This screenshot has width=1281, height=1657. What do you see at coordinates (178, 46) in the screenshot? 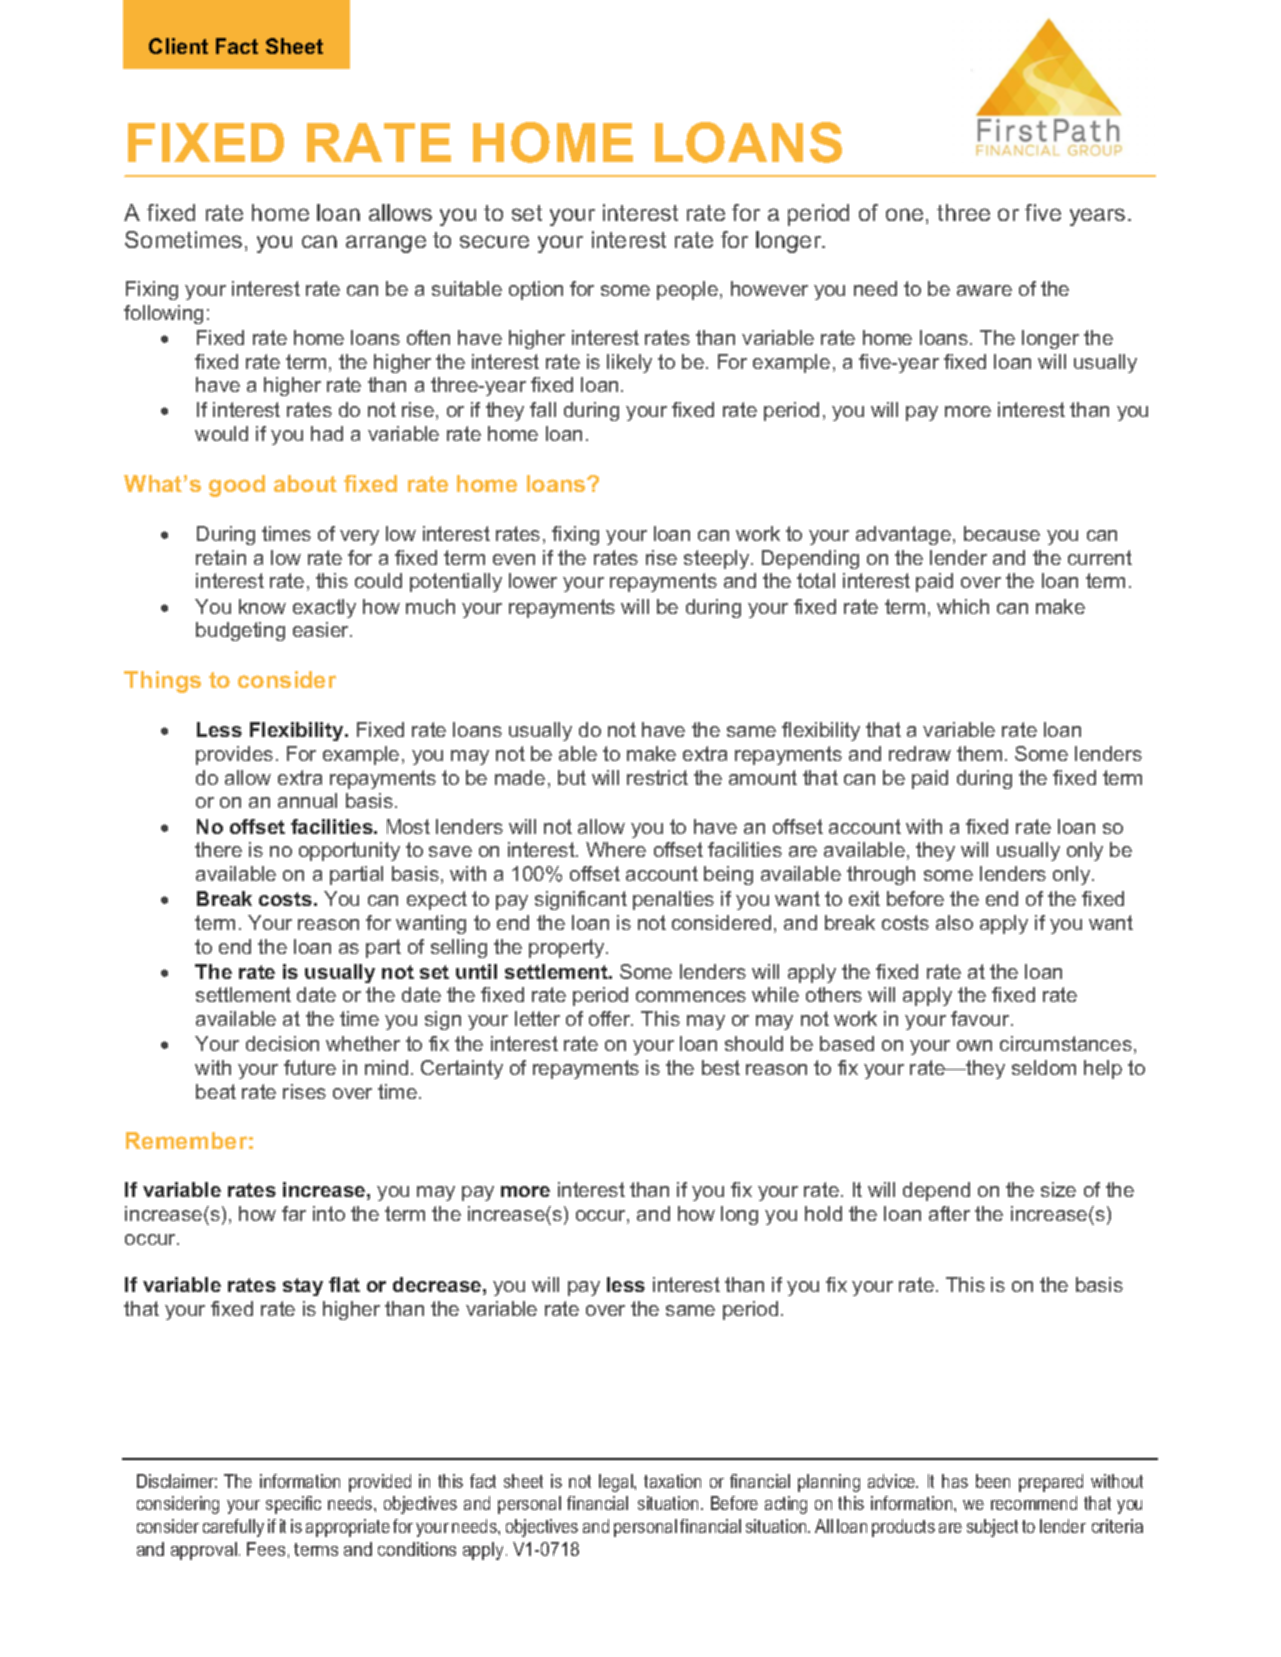
I see `Client` at bounding box center [178, 46].
